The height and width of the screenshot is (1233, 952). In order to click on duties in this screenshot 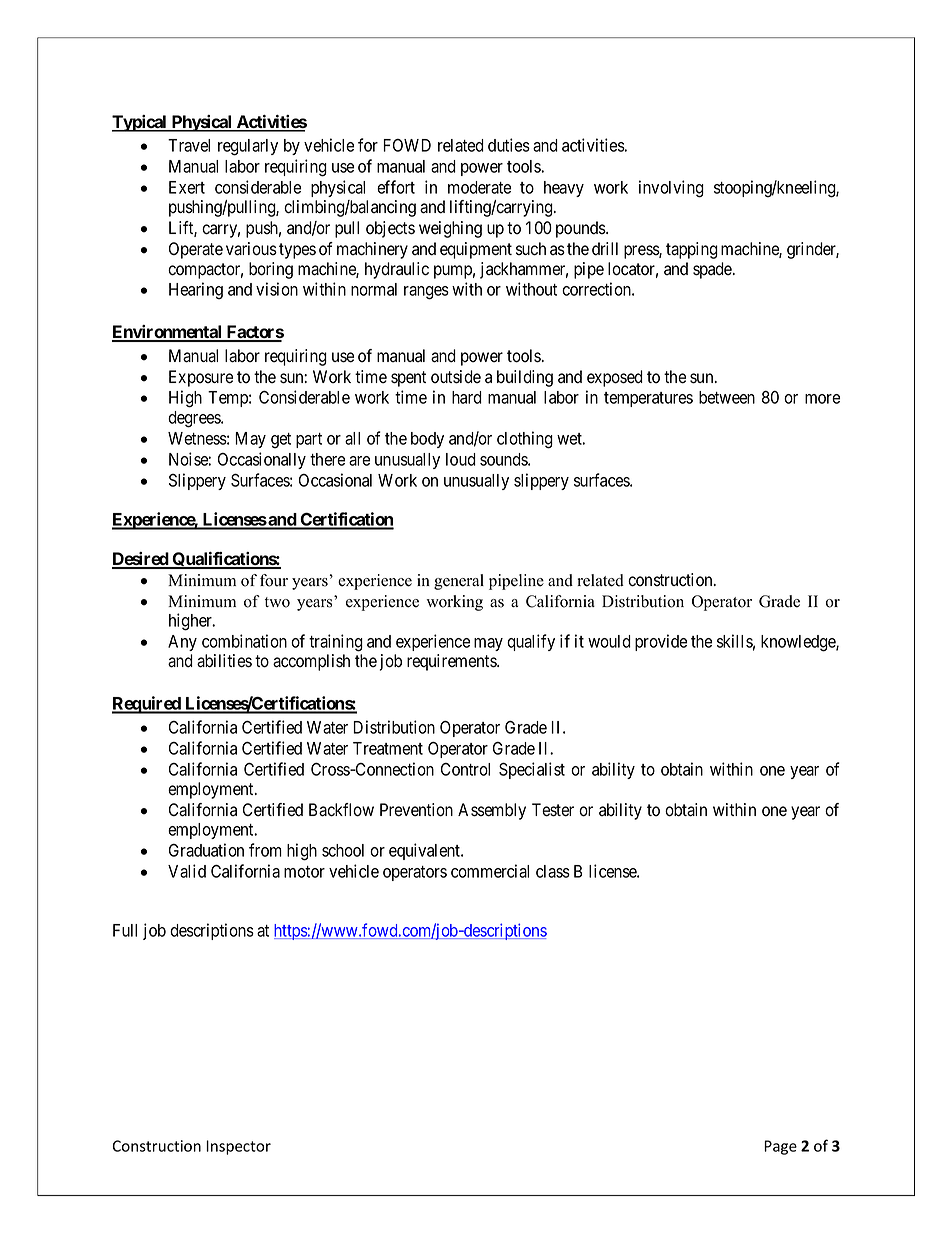, I will do `click(509, 145)`.
